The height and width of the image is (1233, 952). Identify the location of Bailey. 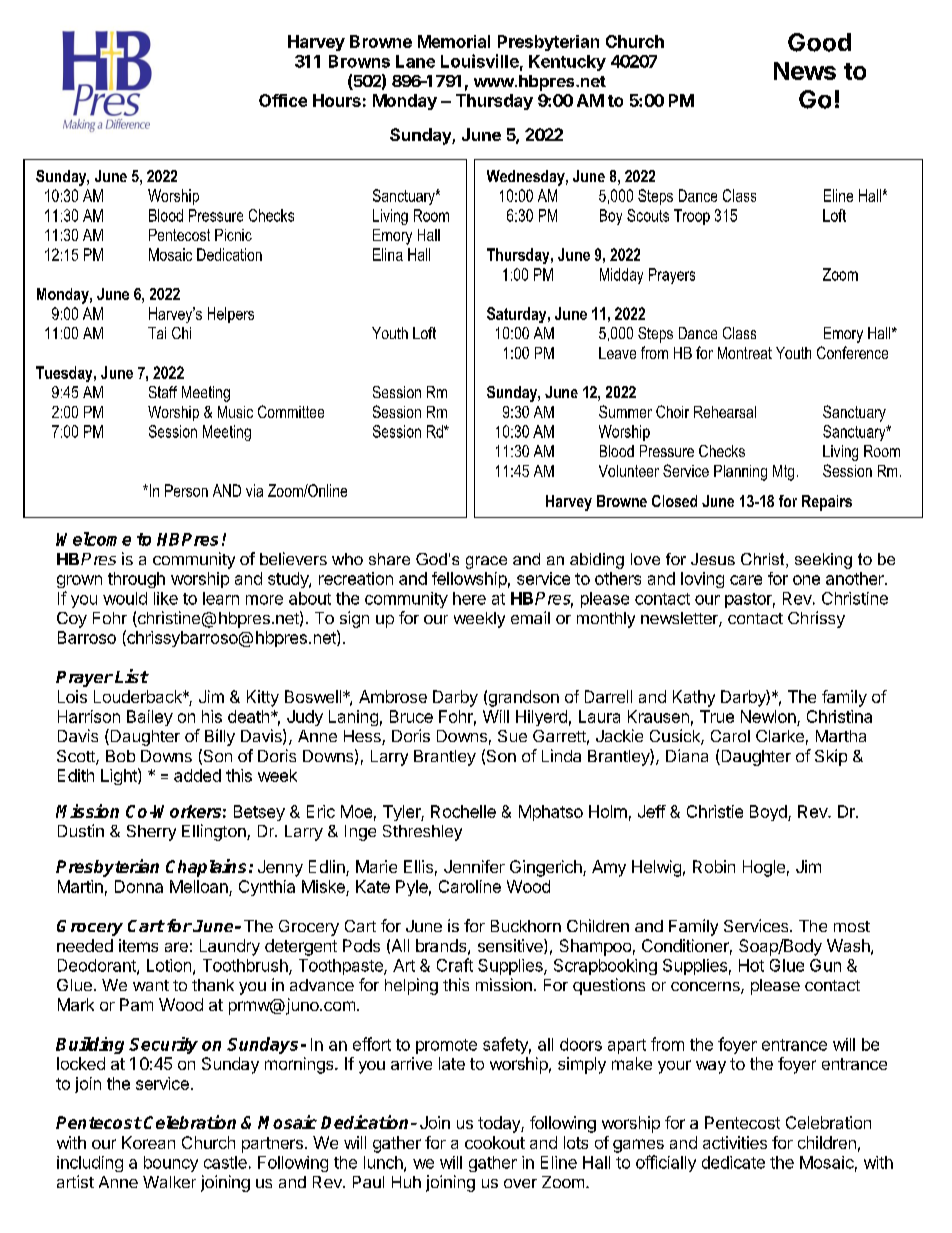
(150, 718).
